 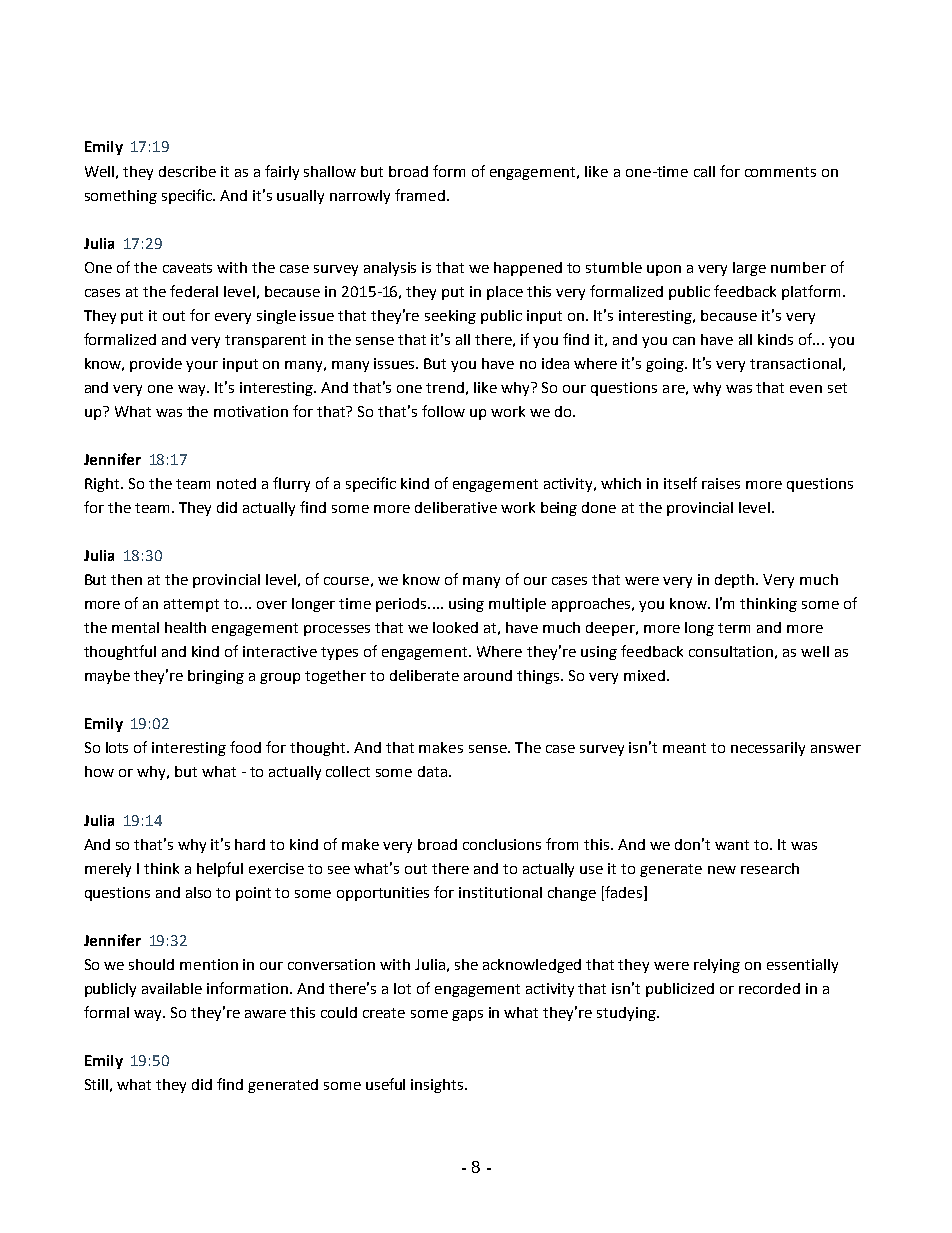 What do you see at coordinates (420, 195) in the screenshot?
I see `framed` at bounding box center [420, 195].
